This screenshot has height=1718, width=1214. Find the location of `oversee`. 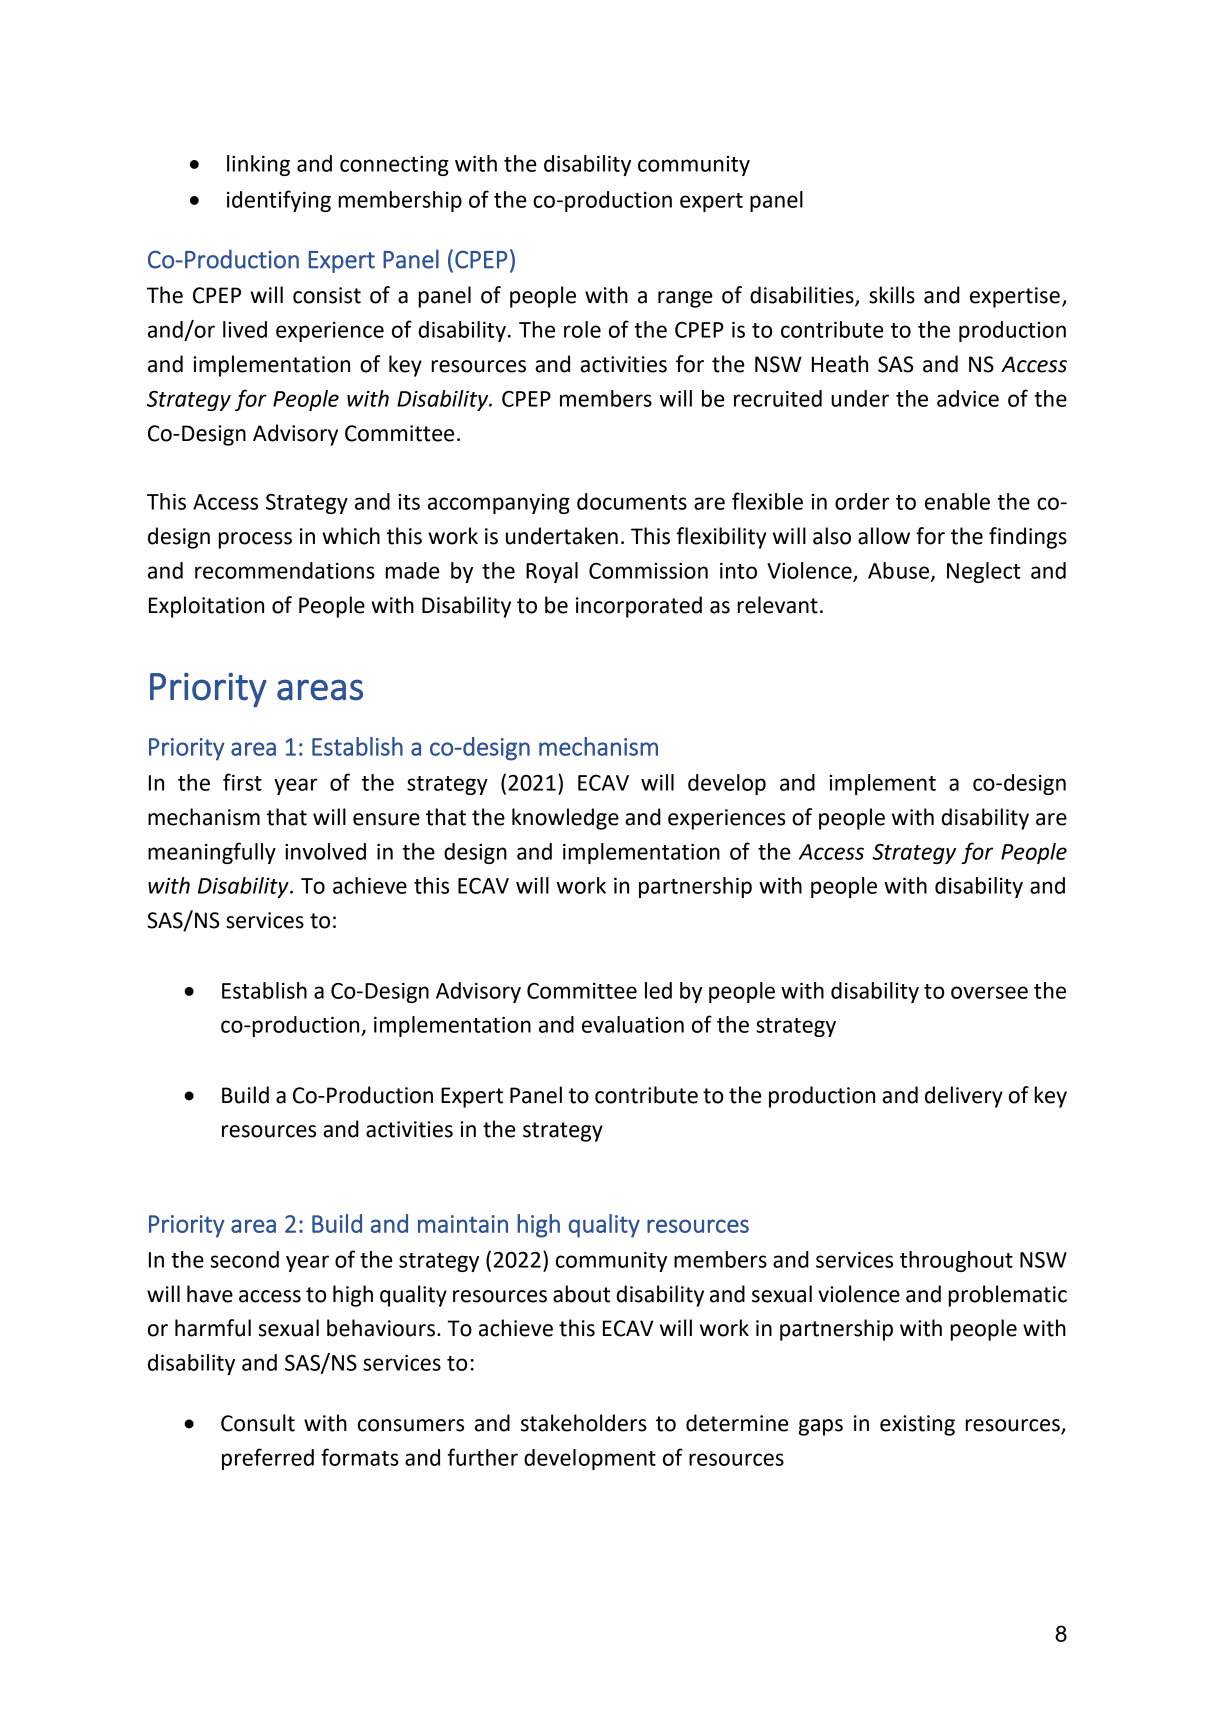

oversee is located at coordinates (989, 992).
